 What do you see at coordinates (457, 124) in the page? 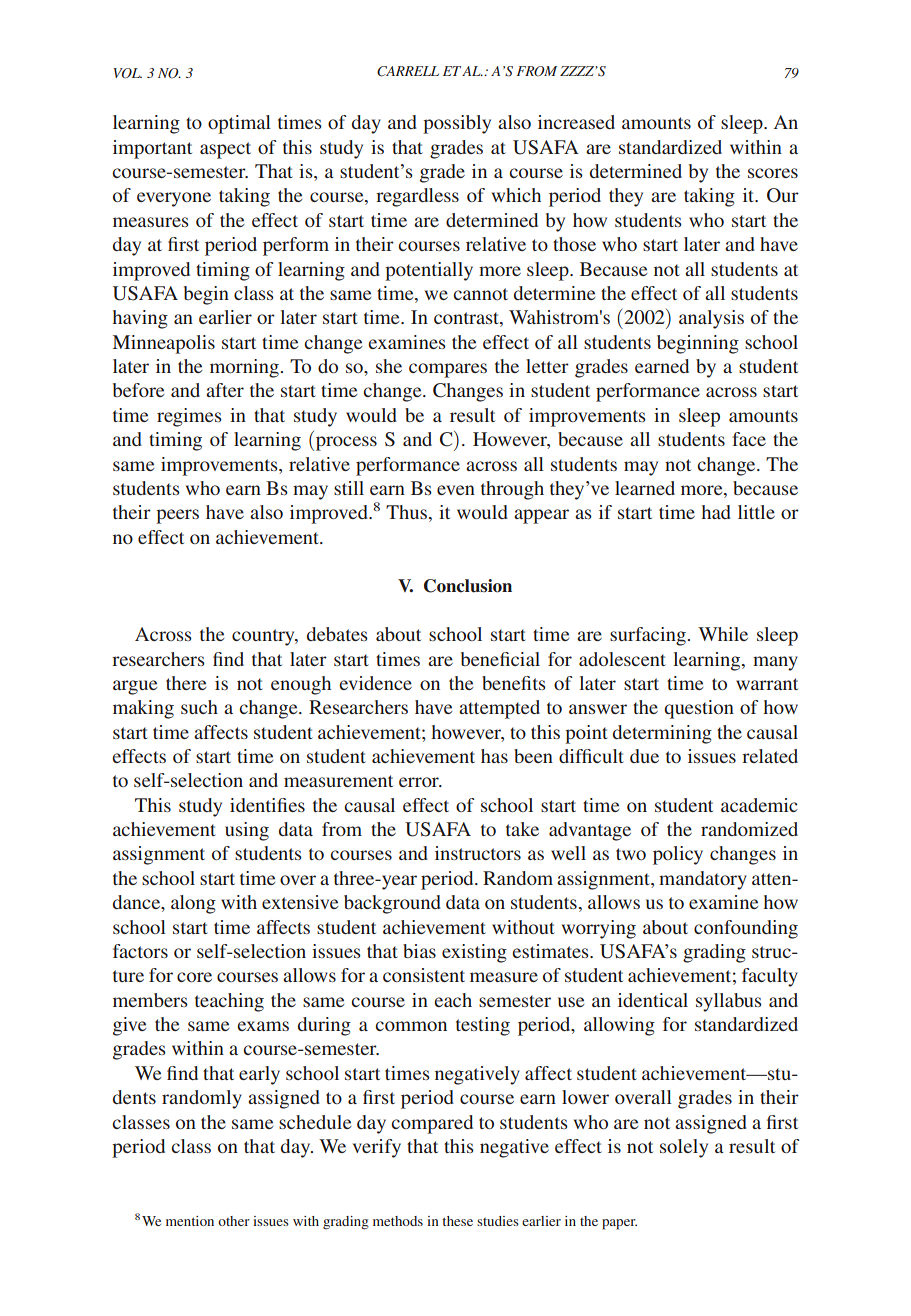
I see `possibly` at bounding box center [457, 124].
